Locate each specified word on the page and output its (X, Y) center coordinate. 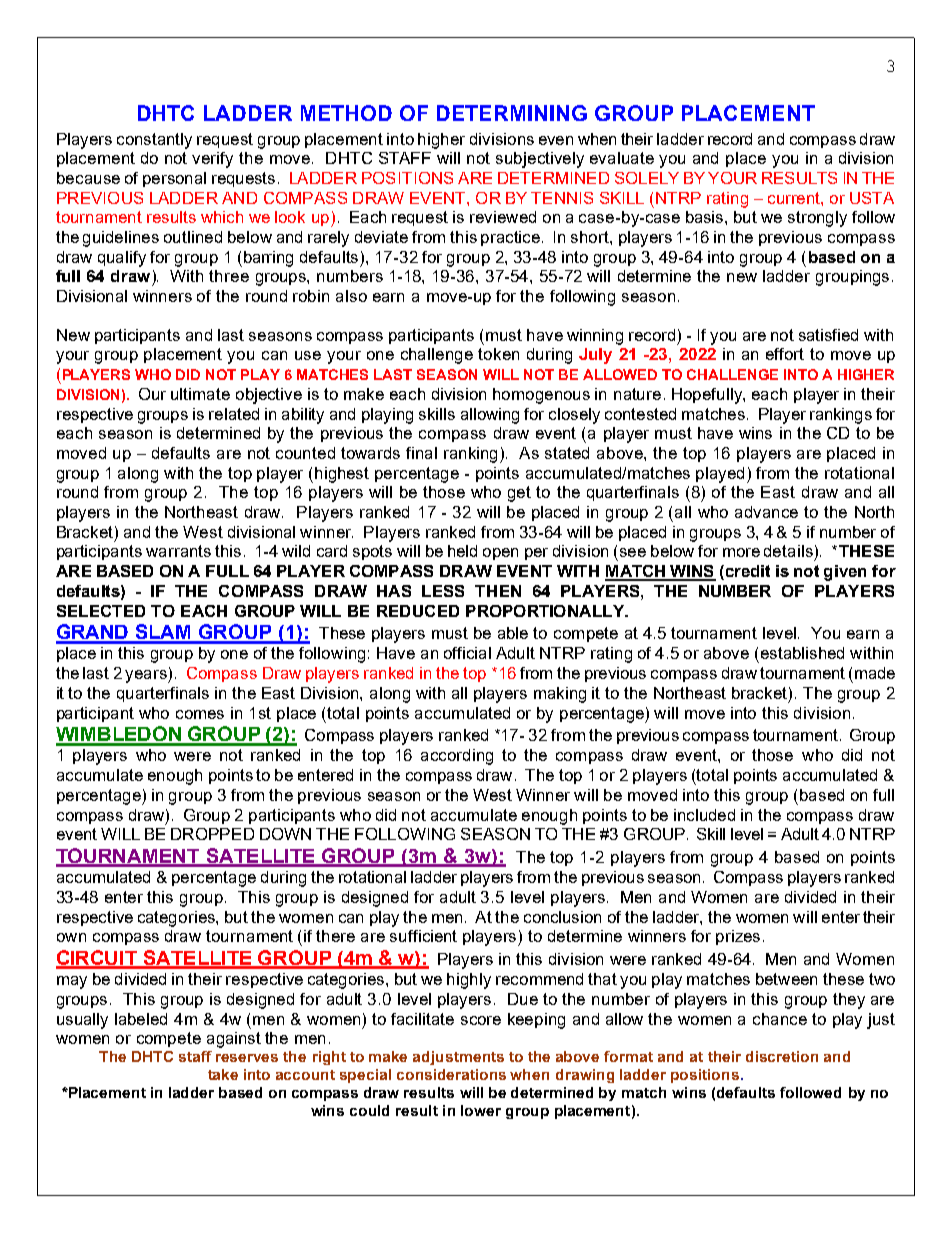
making (560, 695)
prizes (738, 937)
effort (785, 354)
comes (200, 714)
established (802, 653)
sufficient (423, 936)
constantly (154, 141)
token (498, 354)
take (223, 1074)
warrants (178, 551)
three (229, 276)
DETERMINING (512, 113)
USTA (872, 198)
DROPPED (212, 834)
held (462, 551)
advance (766, 512)
